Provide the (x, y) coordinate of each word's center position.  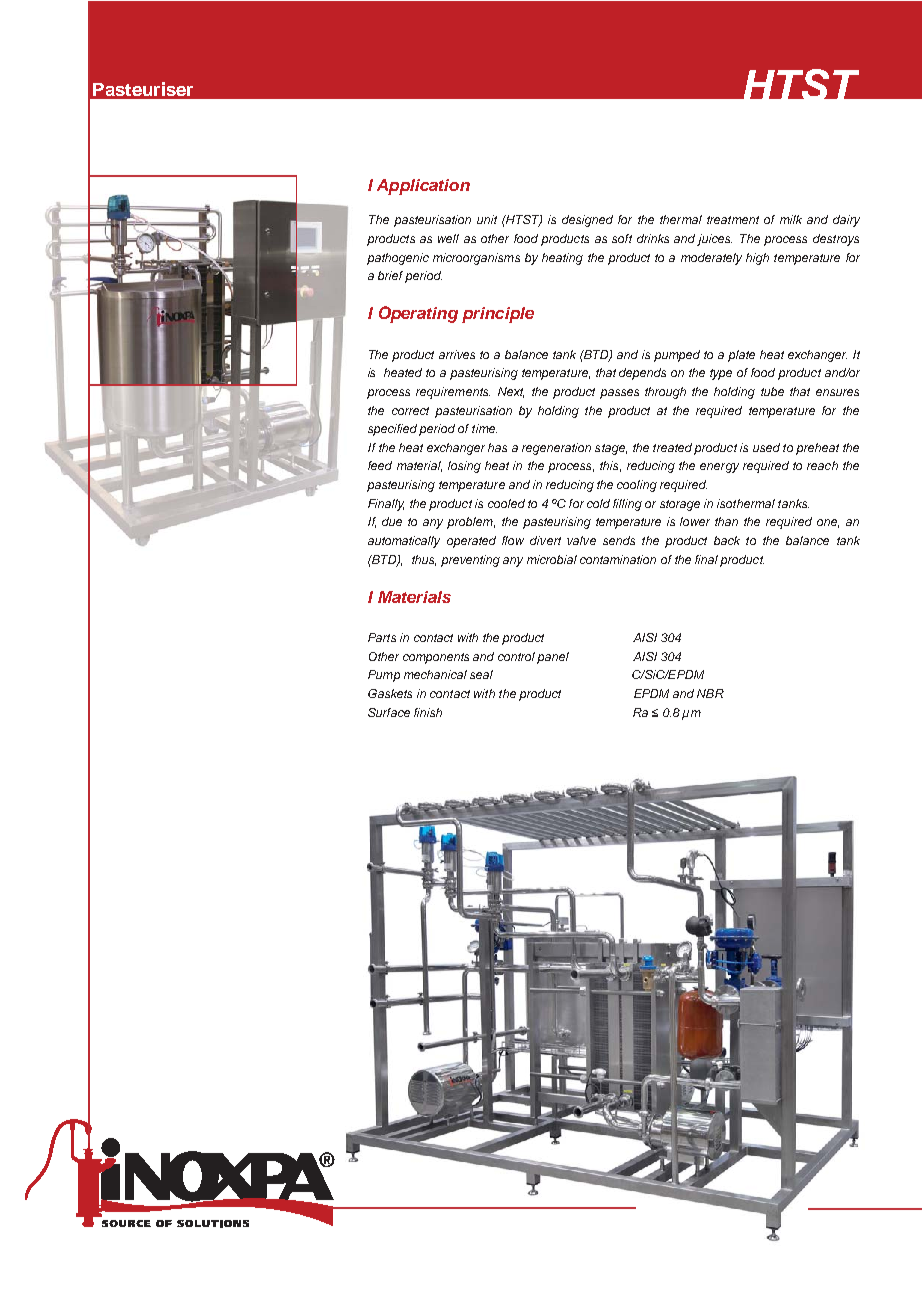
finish (428, 712)
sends (619, 540)
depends (642, 374)
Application (423, 187)
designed (587, 221)
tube (772, 391)
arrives (457, 354)
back (727, 540)
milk (791, 219)
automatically (404, 542)
